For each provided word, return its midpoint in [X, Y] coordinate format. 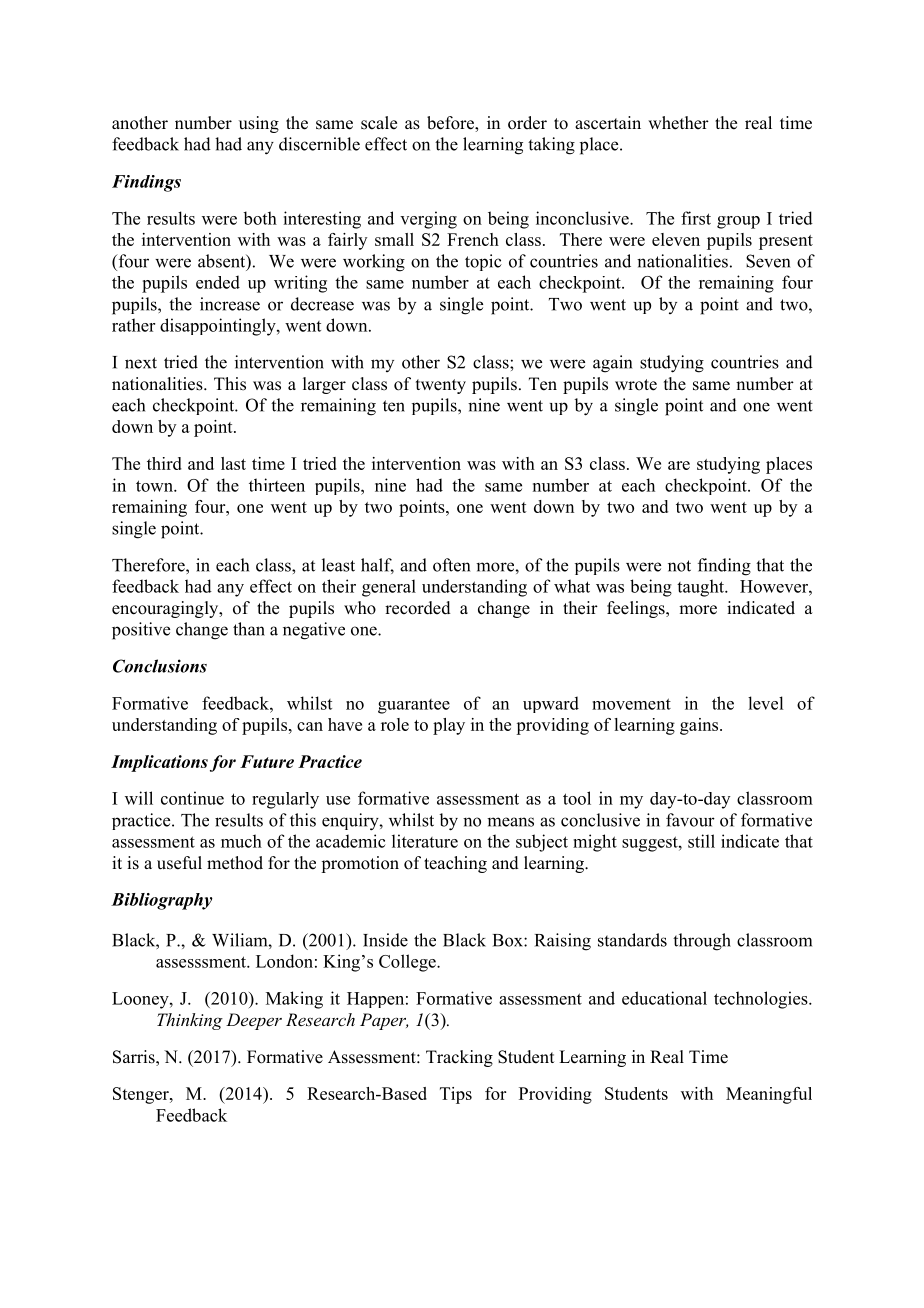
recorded [418, 608]
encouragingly [166, 609]
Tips [456, 1095]
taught [701, 588]
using [259, 124]
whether [678, 123]
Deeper [254, 1021]
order [527, 123]
